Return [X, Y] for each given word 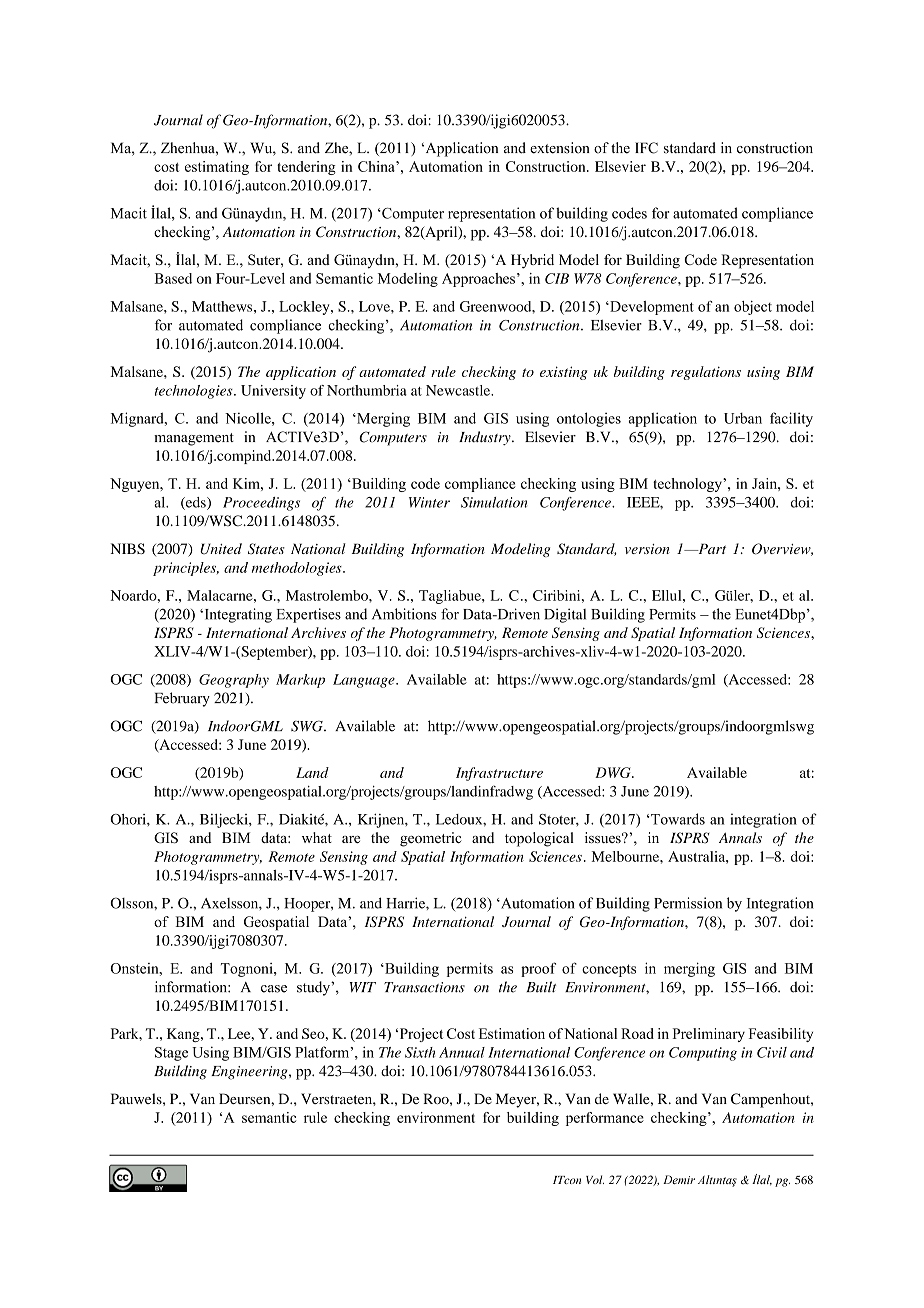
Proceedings [261, 504]
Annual [462, 1052]
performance [605, 1119]
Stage [171, 1054]
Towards [677, 819]
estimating [217, 168]
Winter [429, 502]
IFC [646, 148]
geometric [431, 839]
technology [688, 485]
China [377, 166]
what [317, 837]
